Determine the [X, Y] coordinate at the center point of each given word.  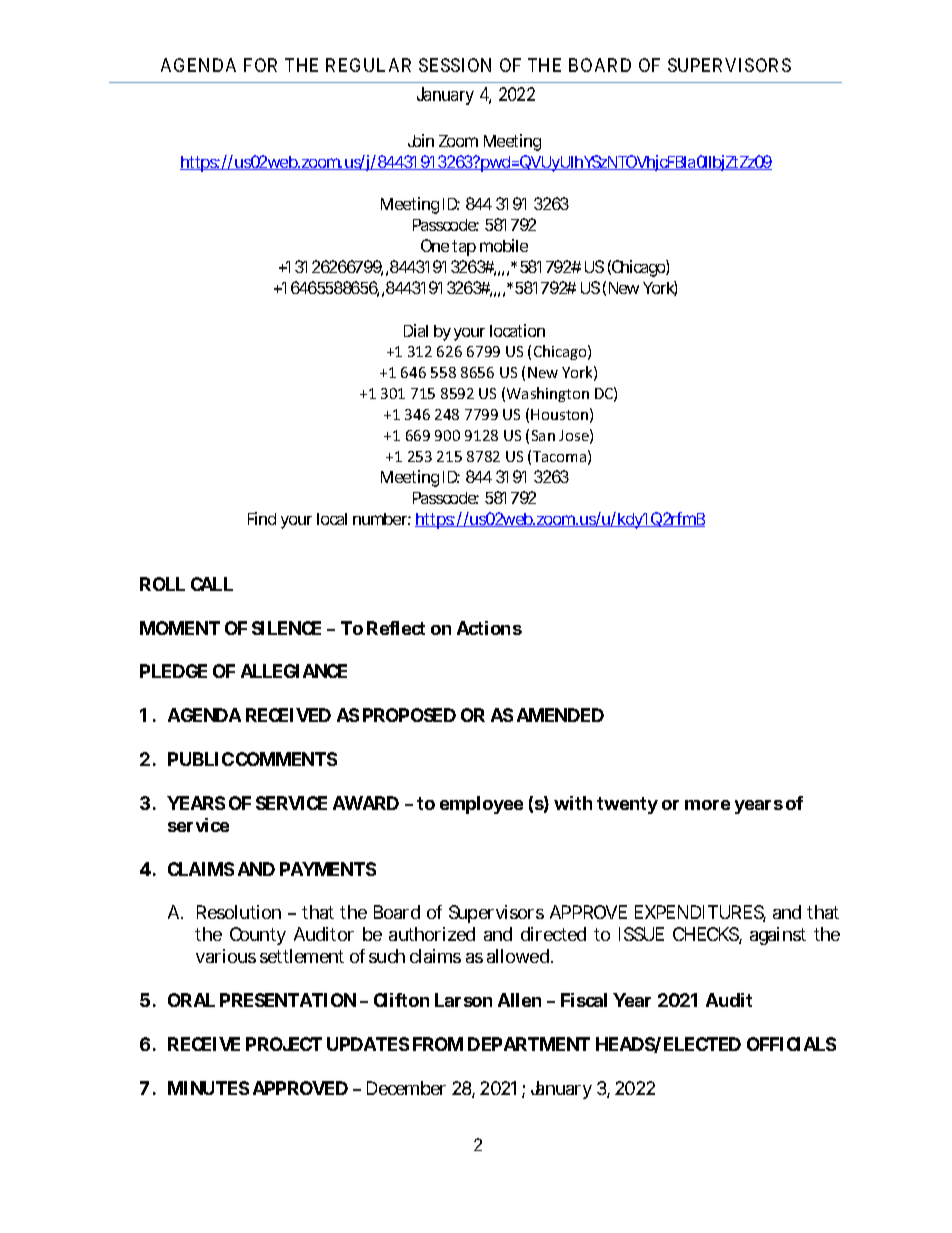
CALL [212, 584]
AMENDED [560, 715]
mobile [504, 245]
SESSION [455, 65]
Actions [489, 628]
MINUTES [208, 1088]
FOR [260, 65]
